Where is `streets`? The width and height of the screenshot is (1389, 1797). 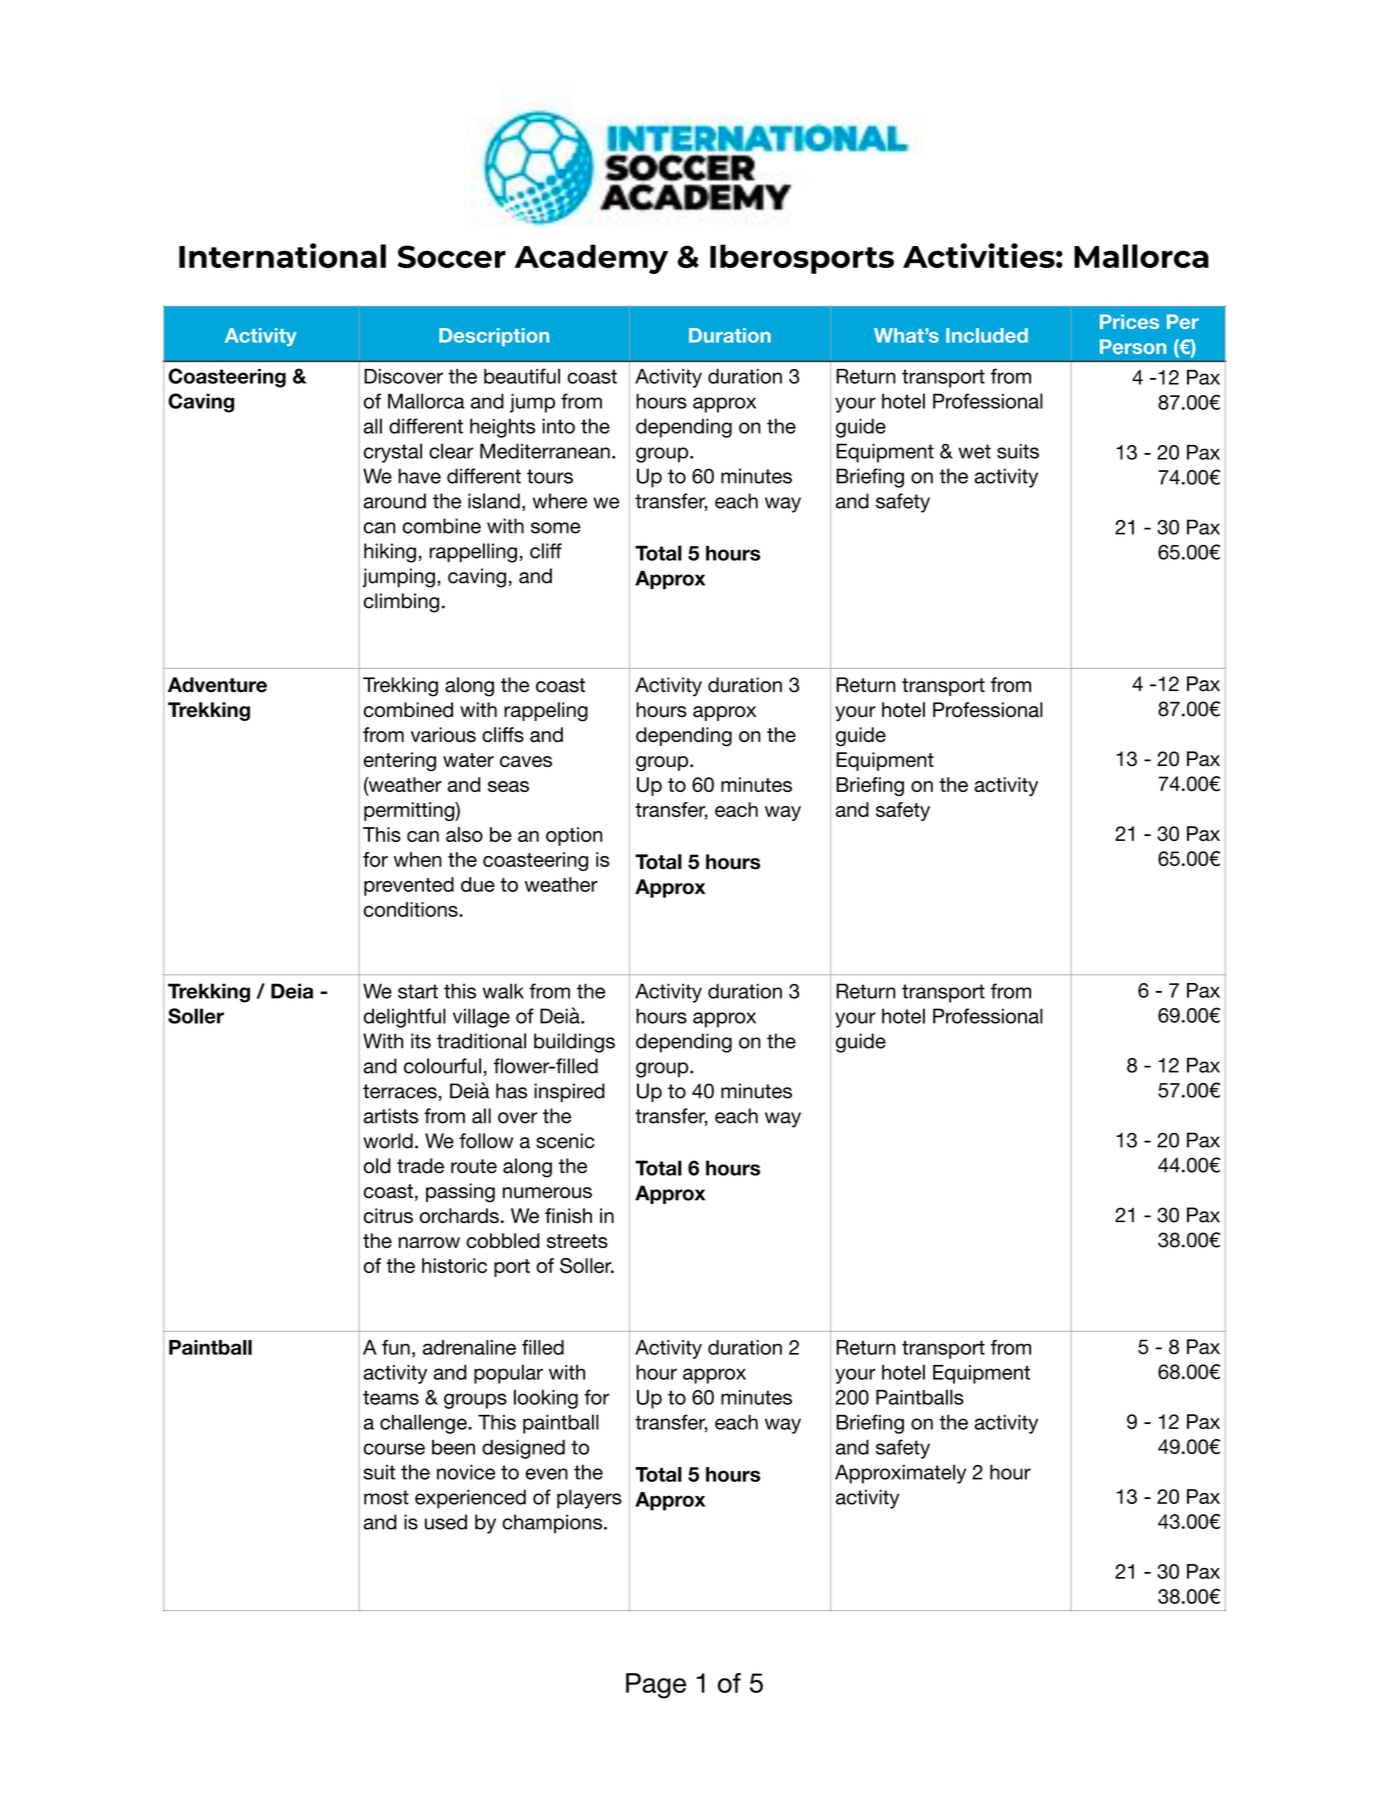 streets is located at coordinates (577, 1241).
